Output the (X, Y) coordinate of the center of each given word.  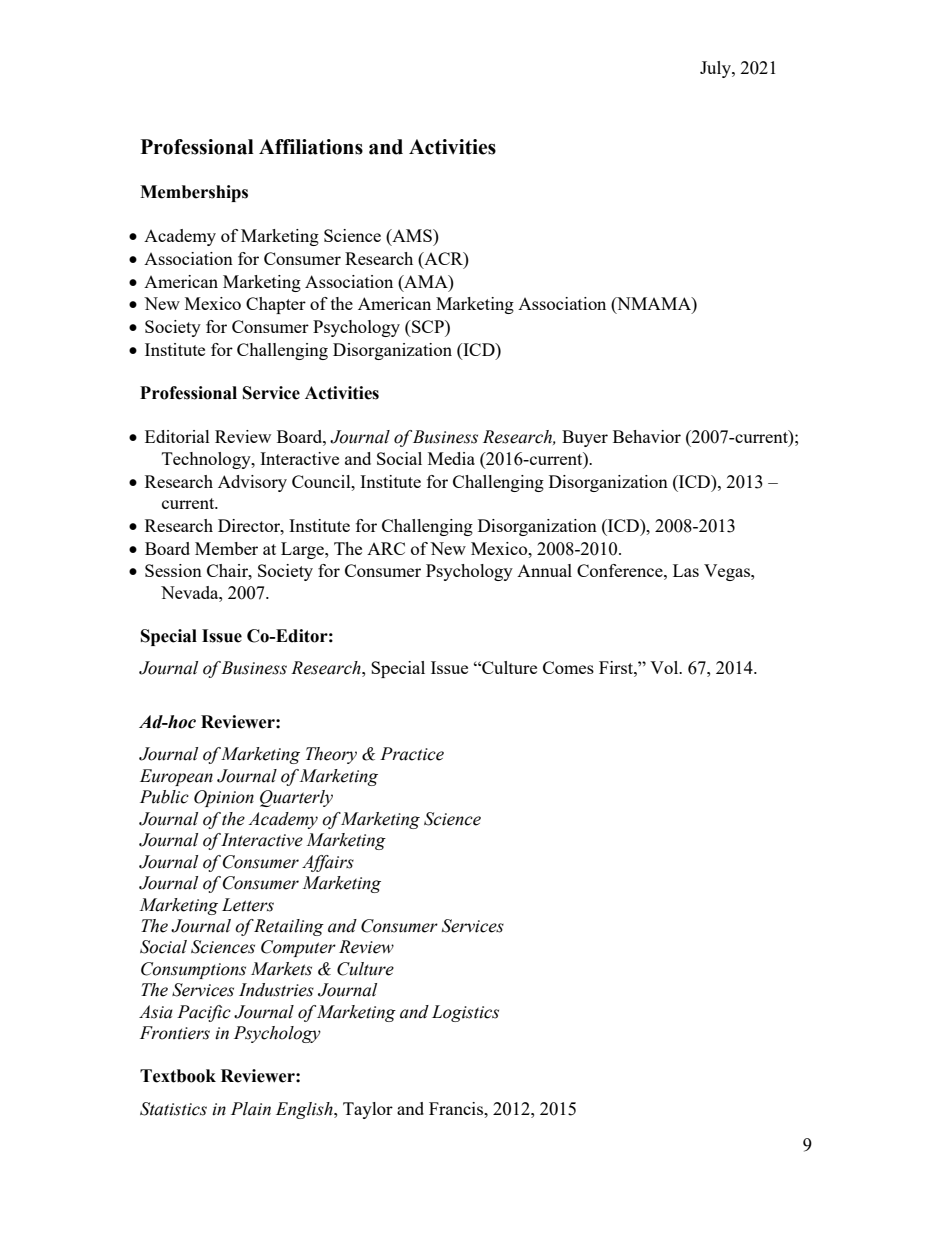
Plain (251, 1109)
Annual (544, 570)
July (716, 69)
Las (686, 570)
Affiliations (311, 147)
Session (173, 570)
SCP (428, 326)
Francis (457, 1108)
